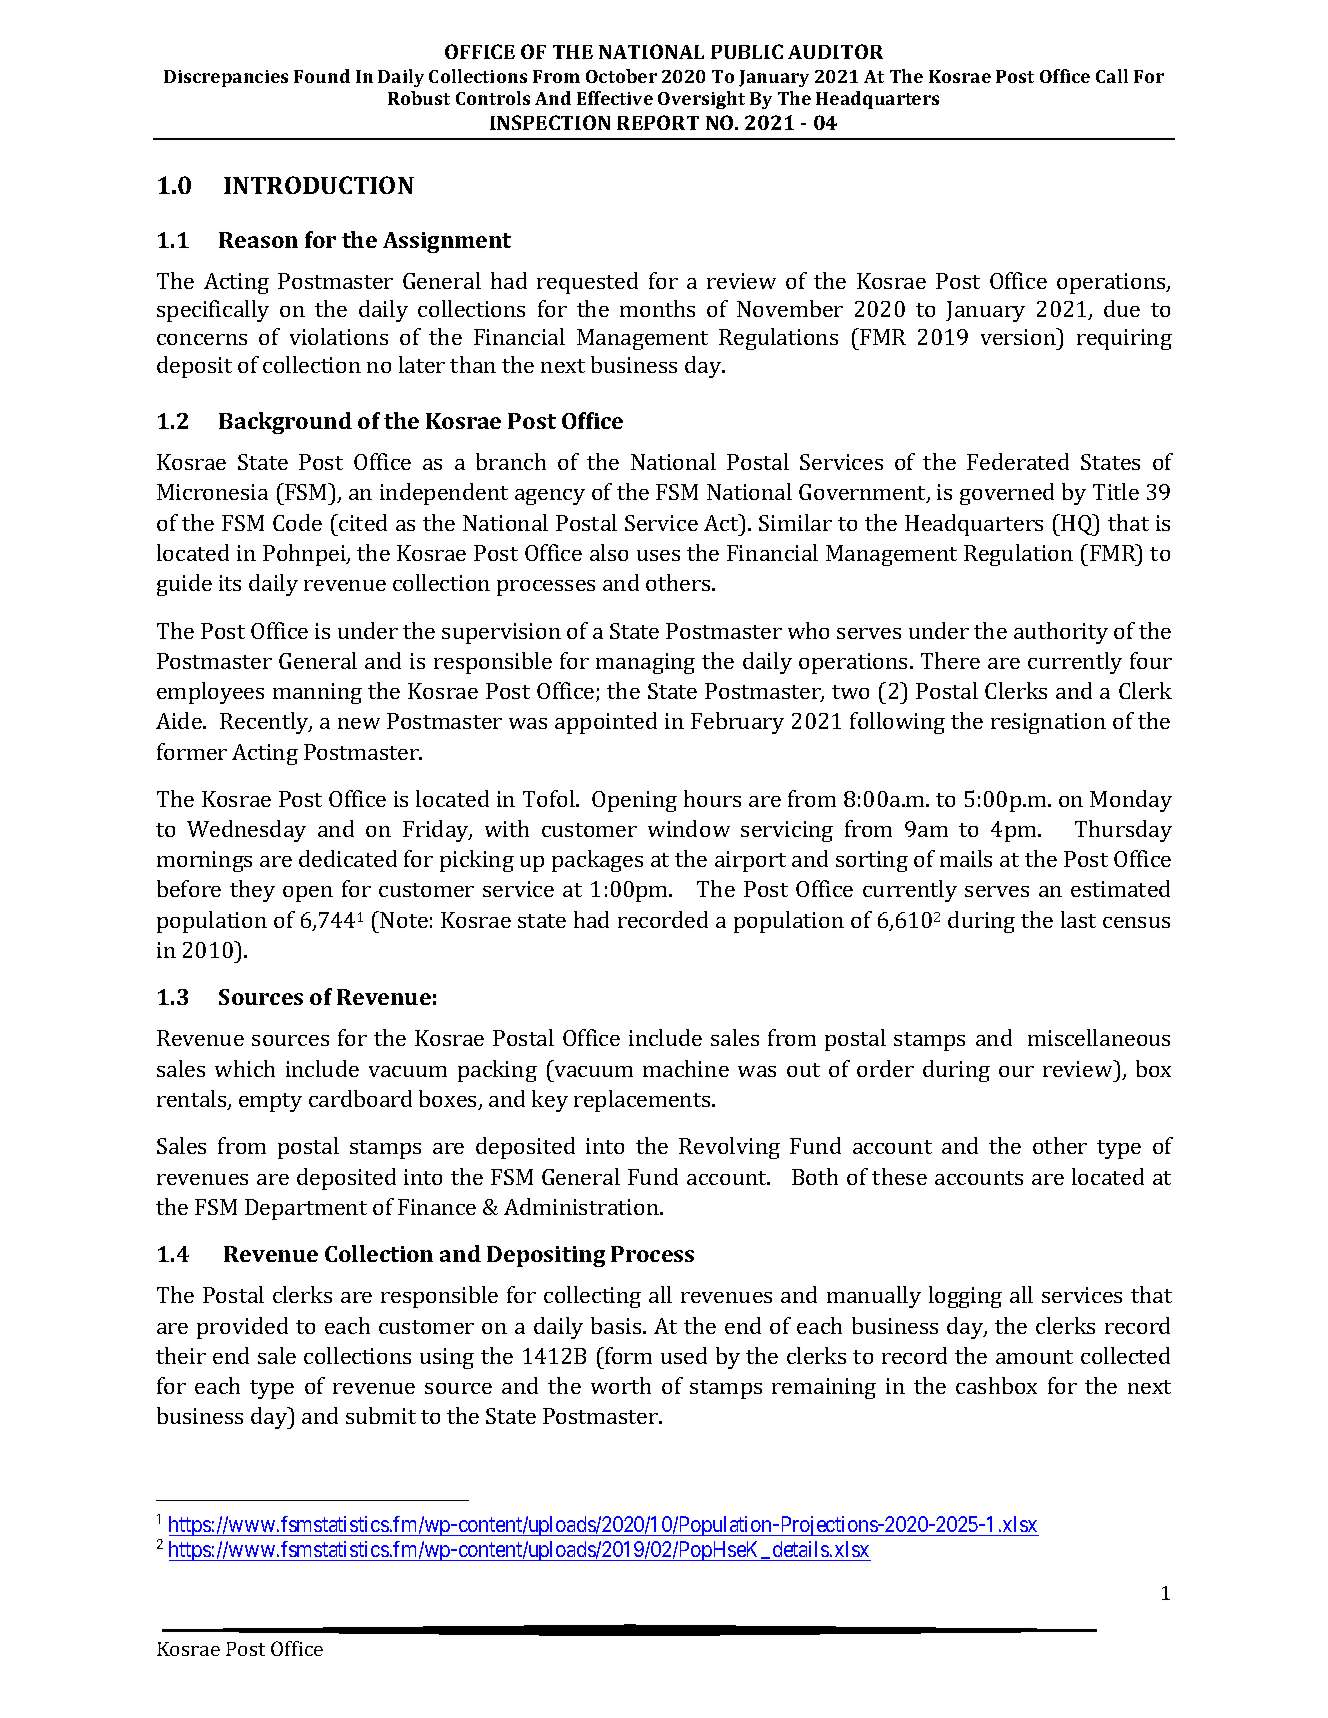 The image size is (1328, 1718). I want to click on mails, so click(966, 858).
